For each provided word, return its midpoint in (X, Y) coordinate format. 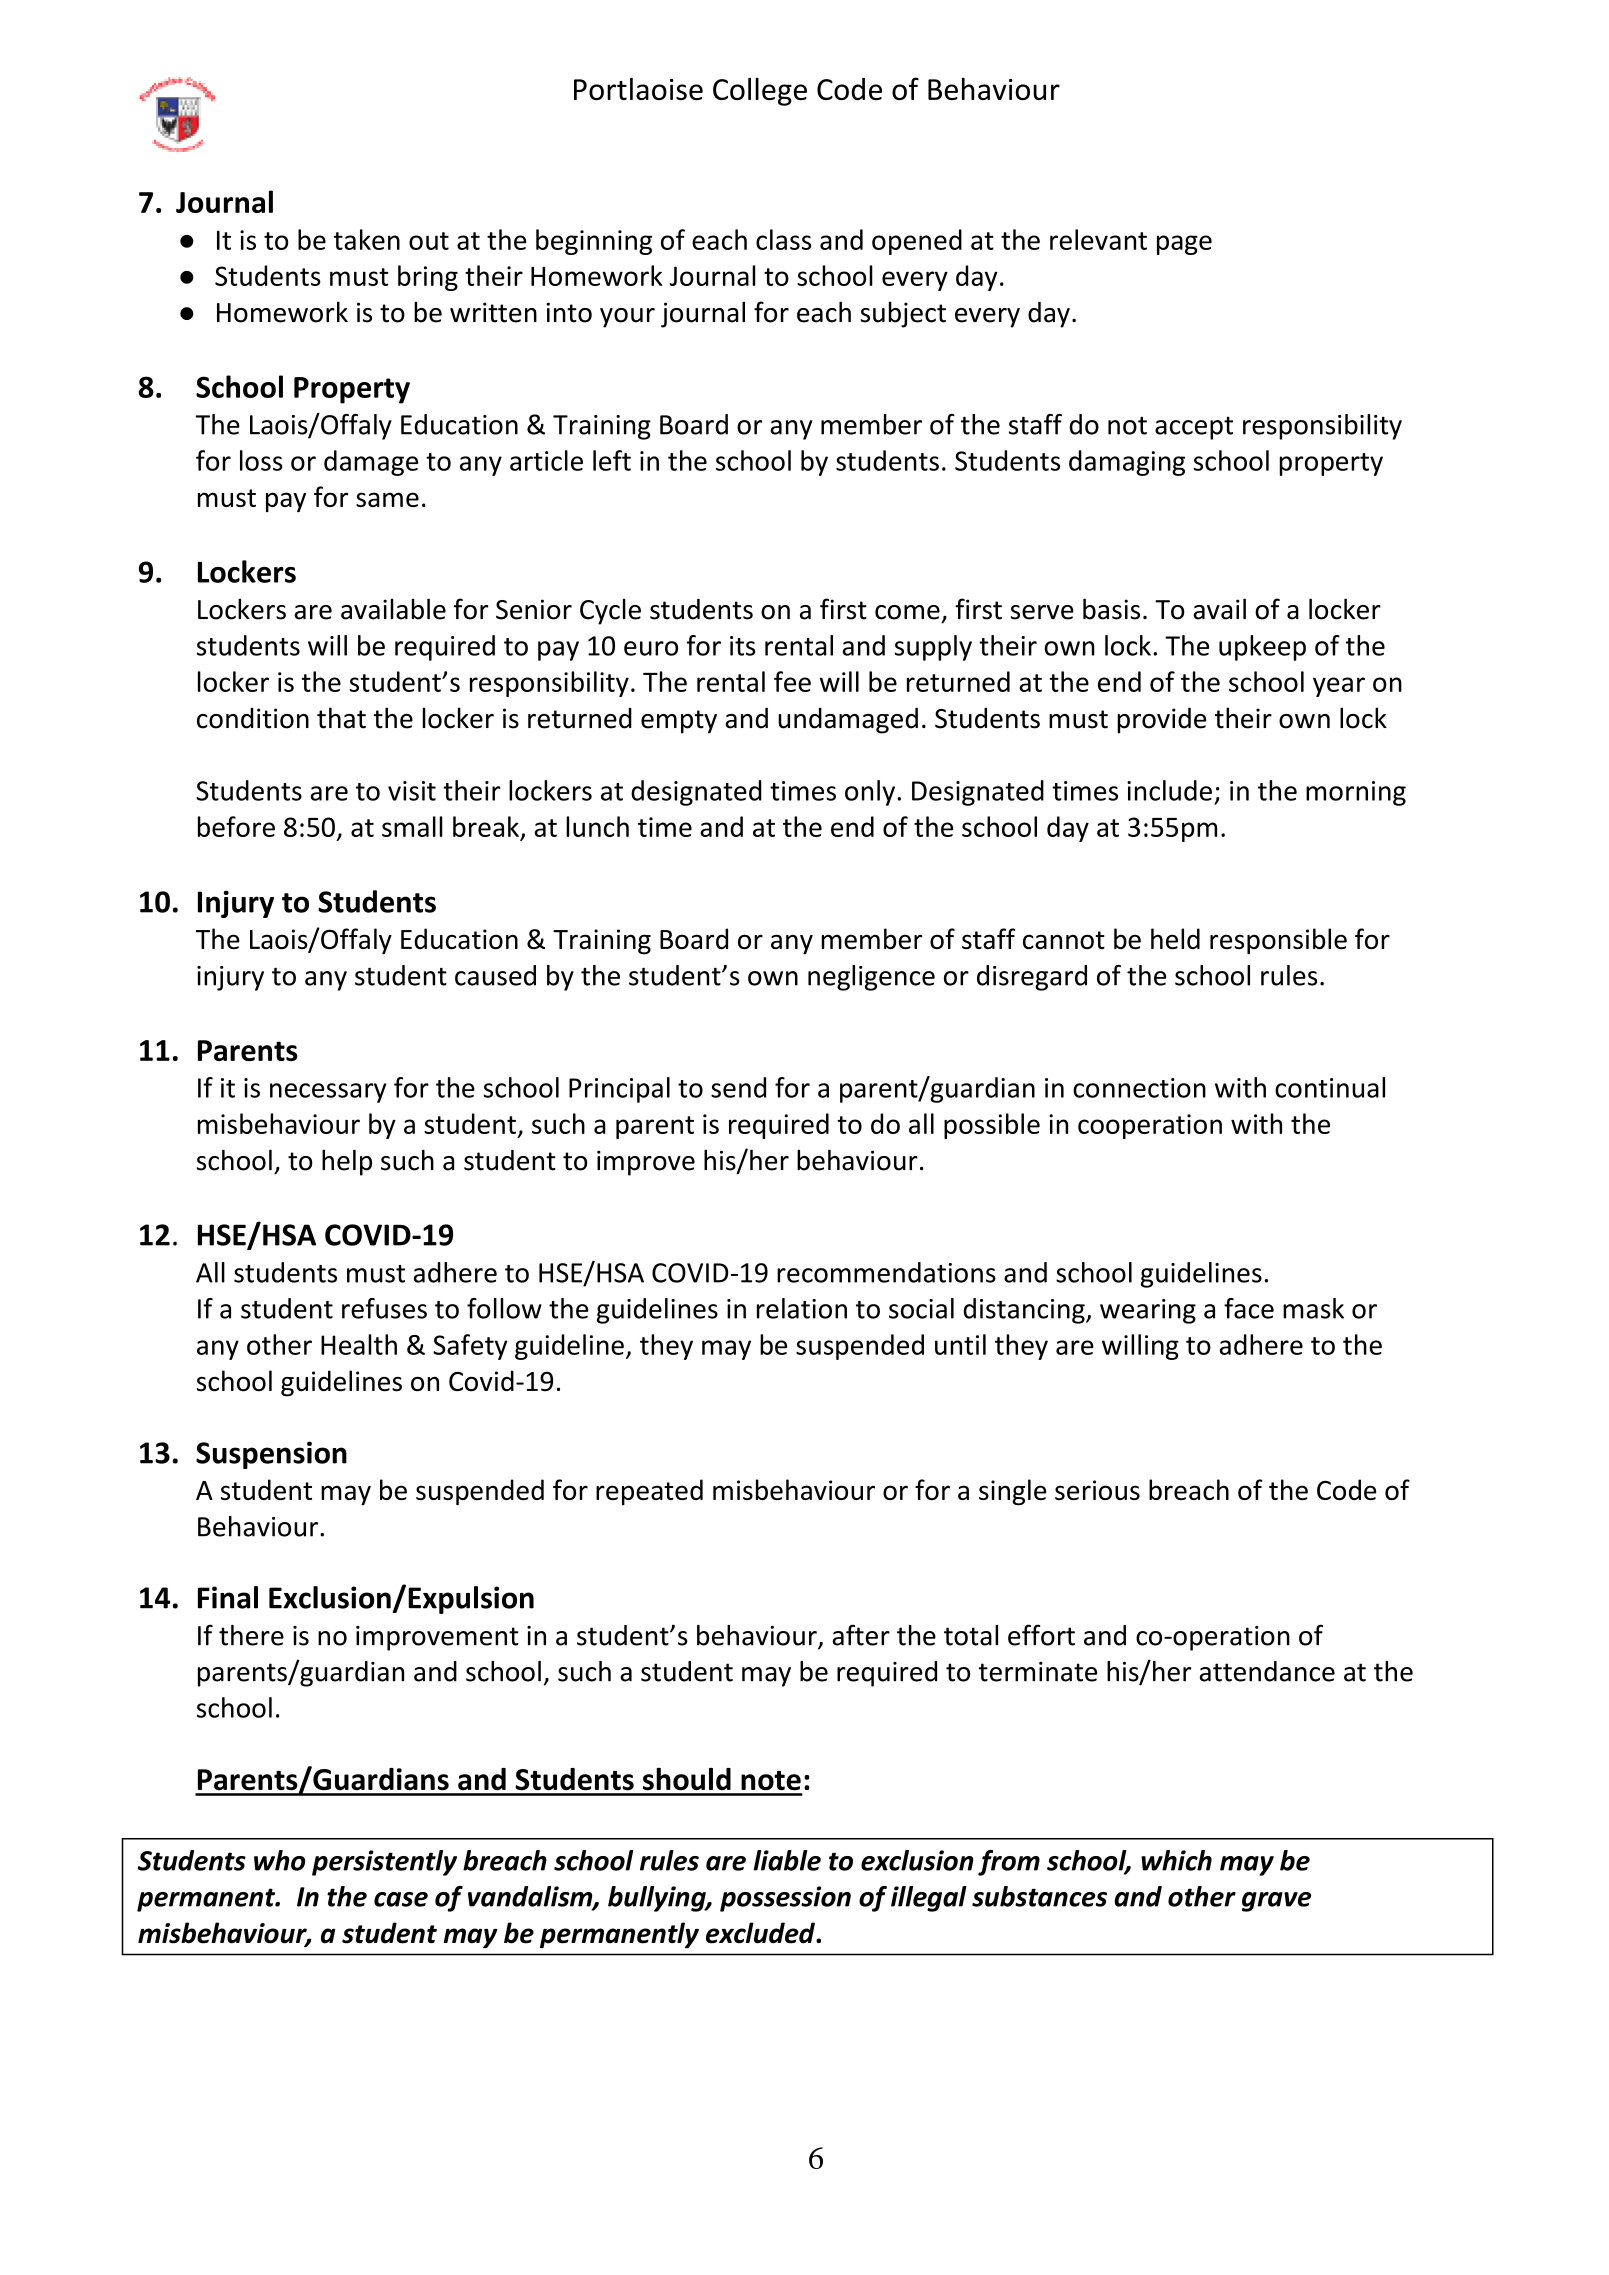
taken (367, 239)
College (760, 92)
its (743, 646)
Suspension (271, 1455)
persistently (384, 1863)
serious (1097, 1490)
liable (787, 1860)
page (1184, 245)
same (387, 499)
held (1175, 938)
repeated (649, 1492)
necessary (328, 1093)
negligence (871, 978)
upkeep (1262, 648)
